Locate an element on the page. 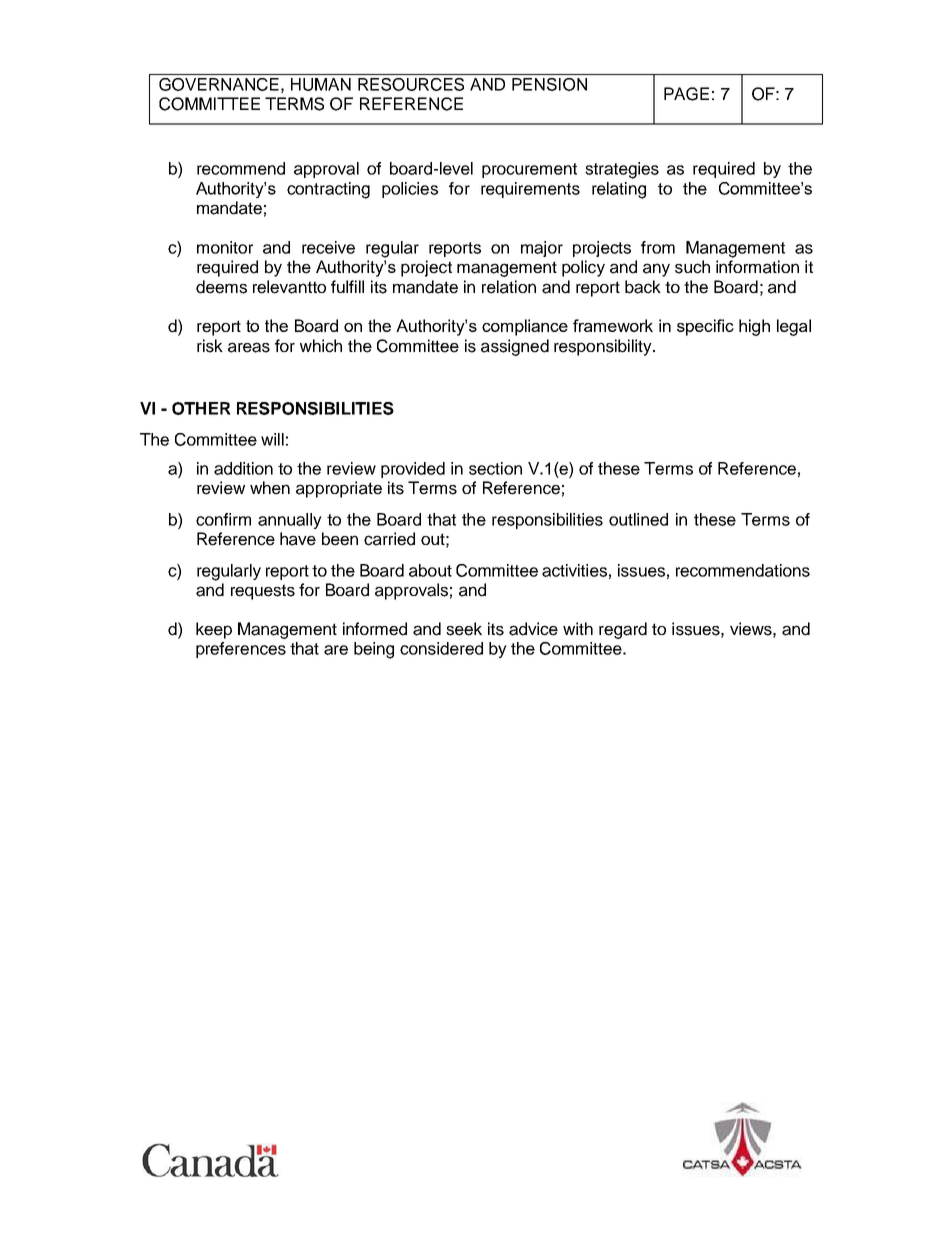 Image resolution: width=952 pixels, height=1233 pixels. HUMAN is located at coordinates (321, 84).
